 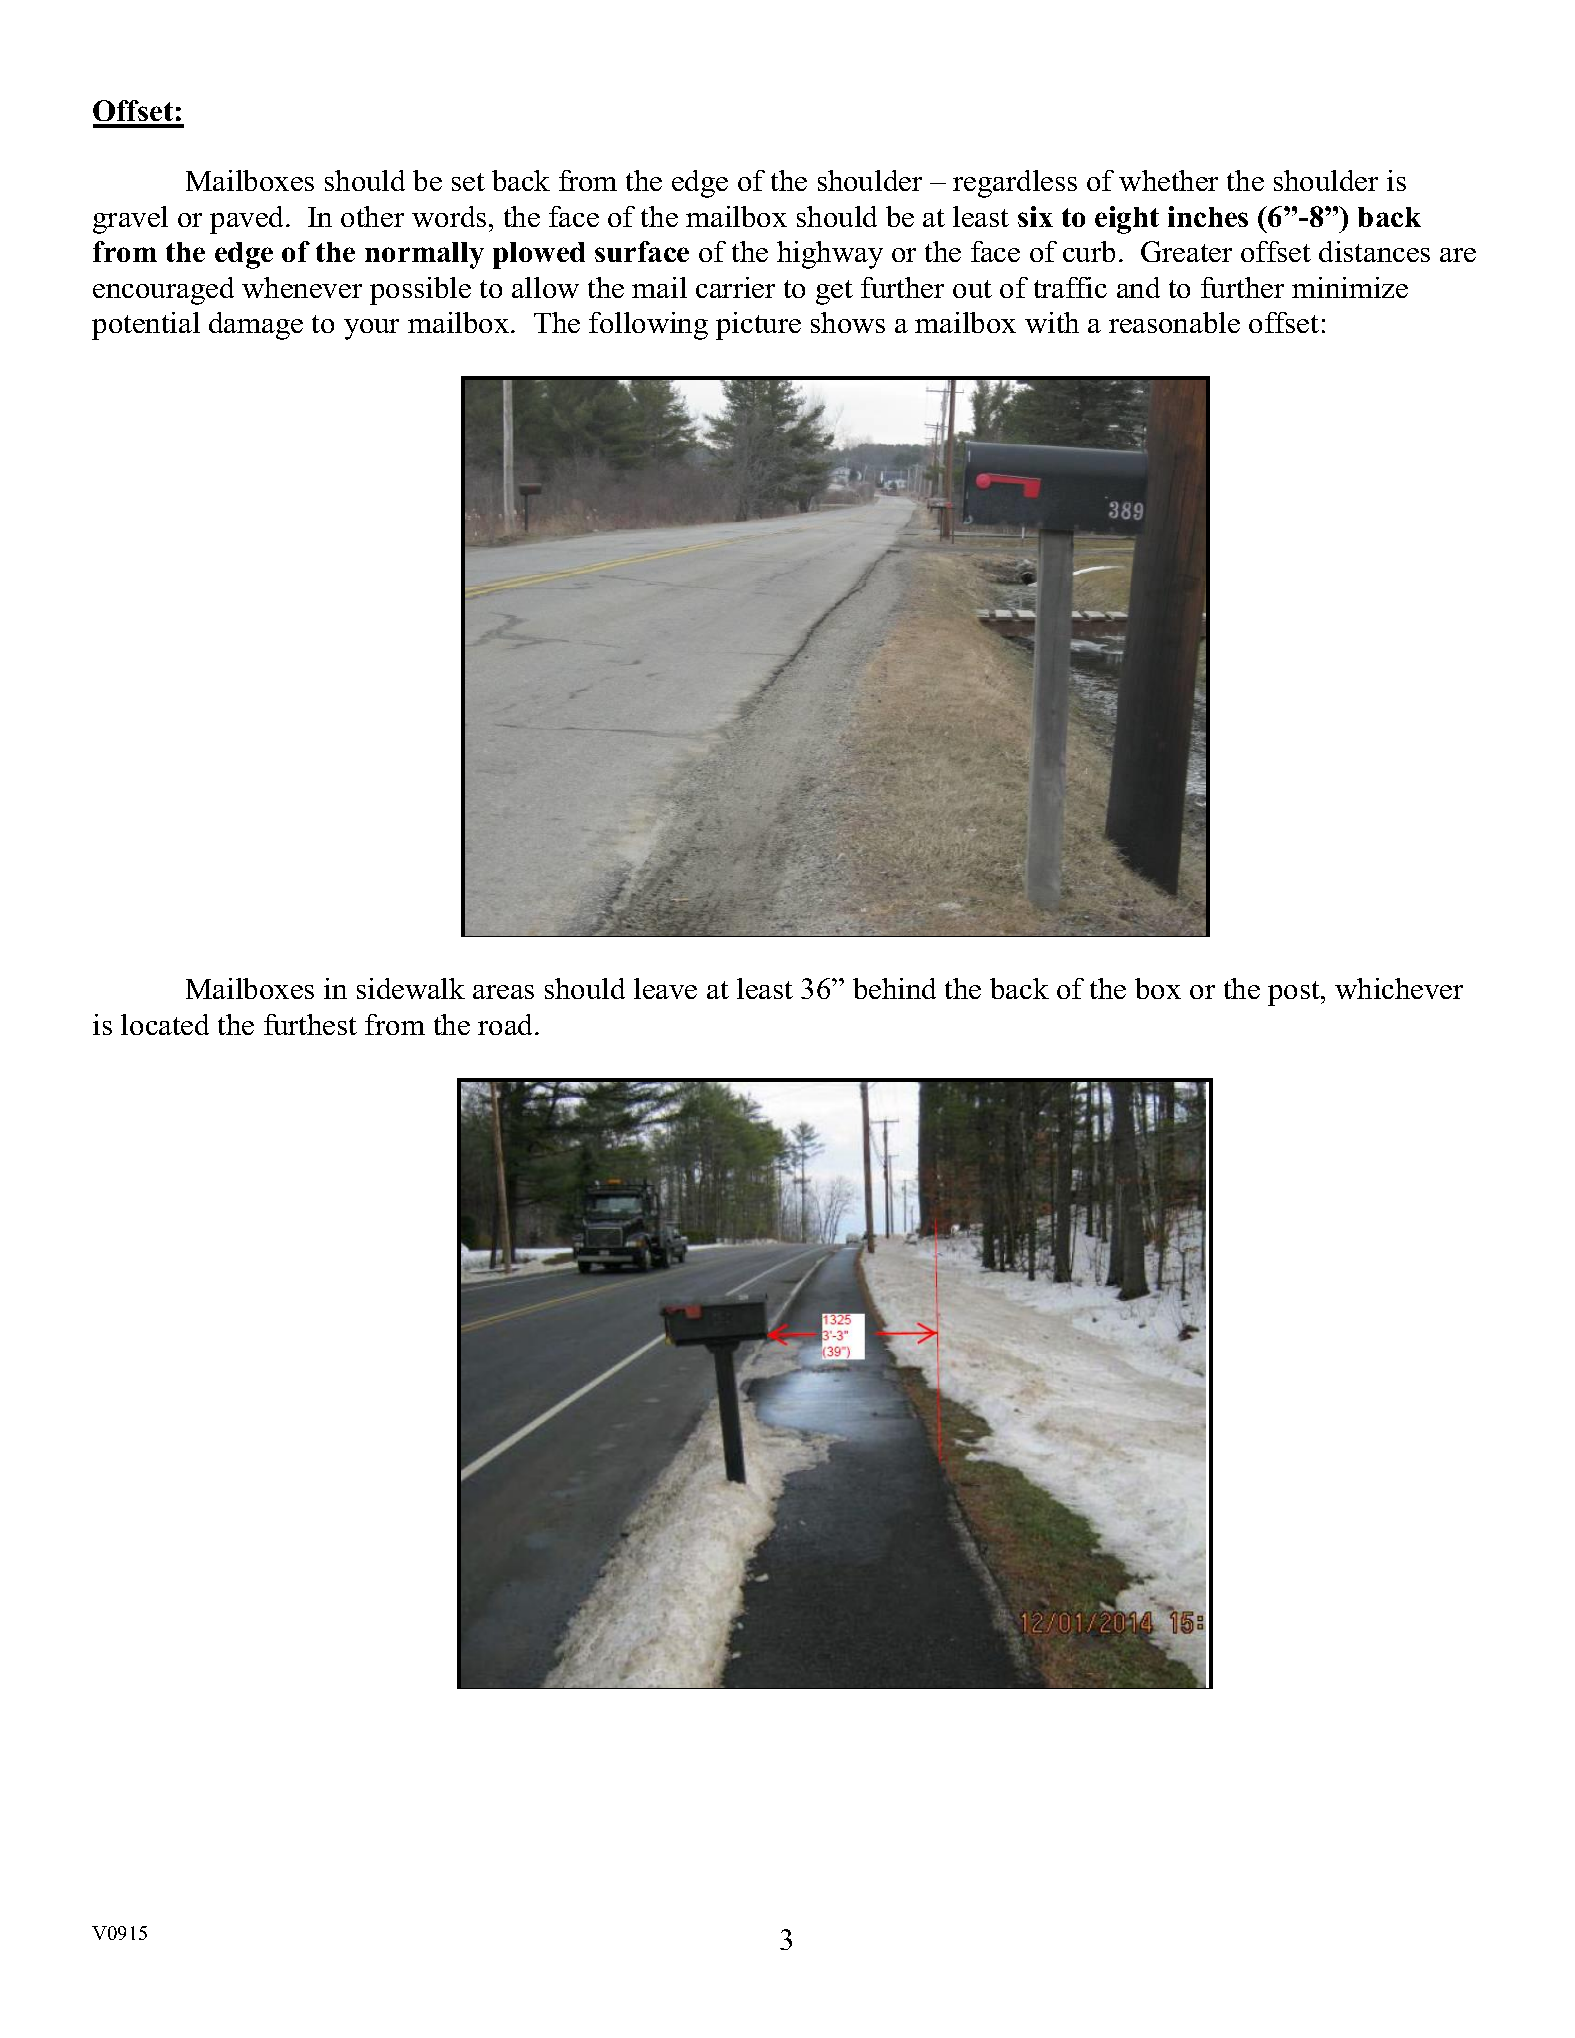 I want to click on post, so click(x=1295, y=993).
